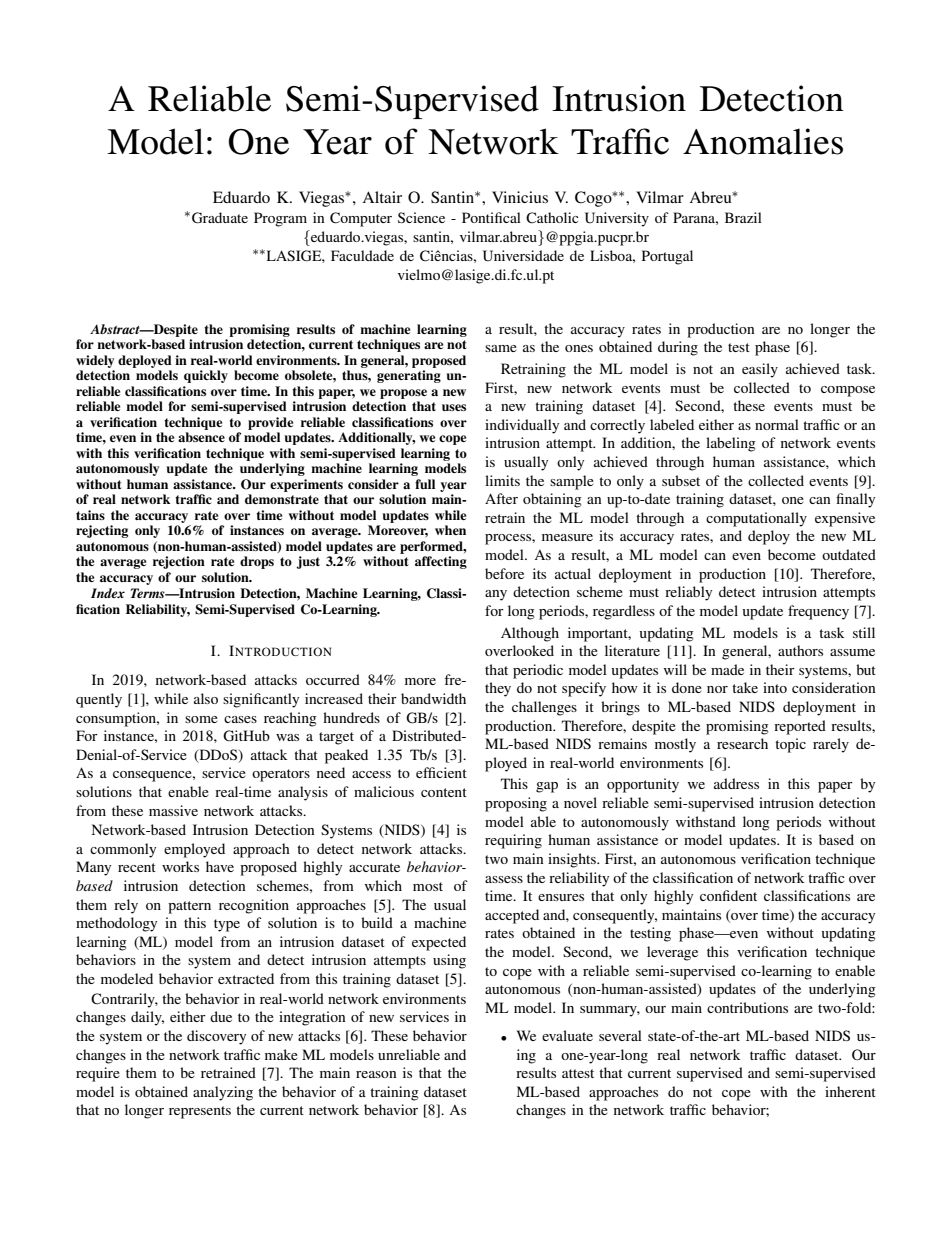  I want to click on uses, so click(454, 407).
